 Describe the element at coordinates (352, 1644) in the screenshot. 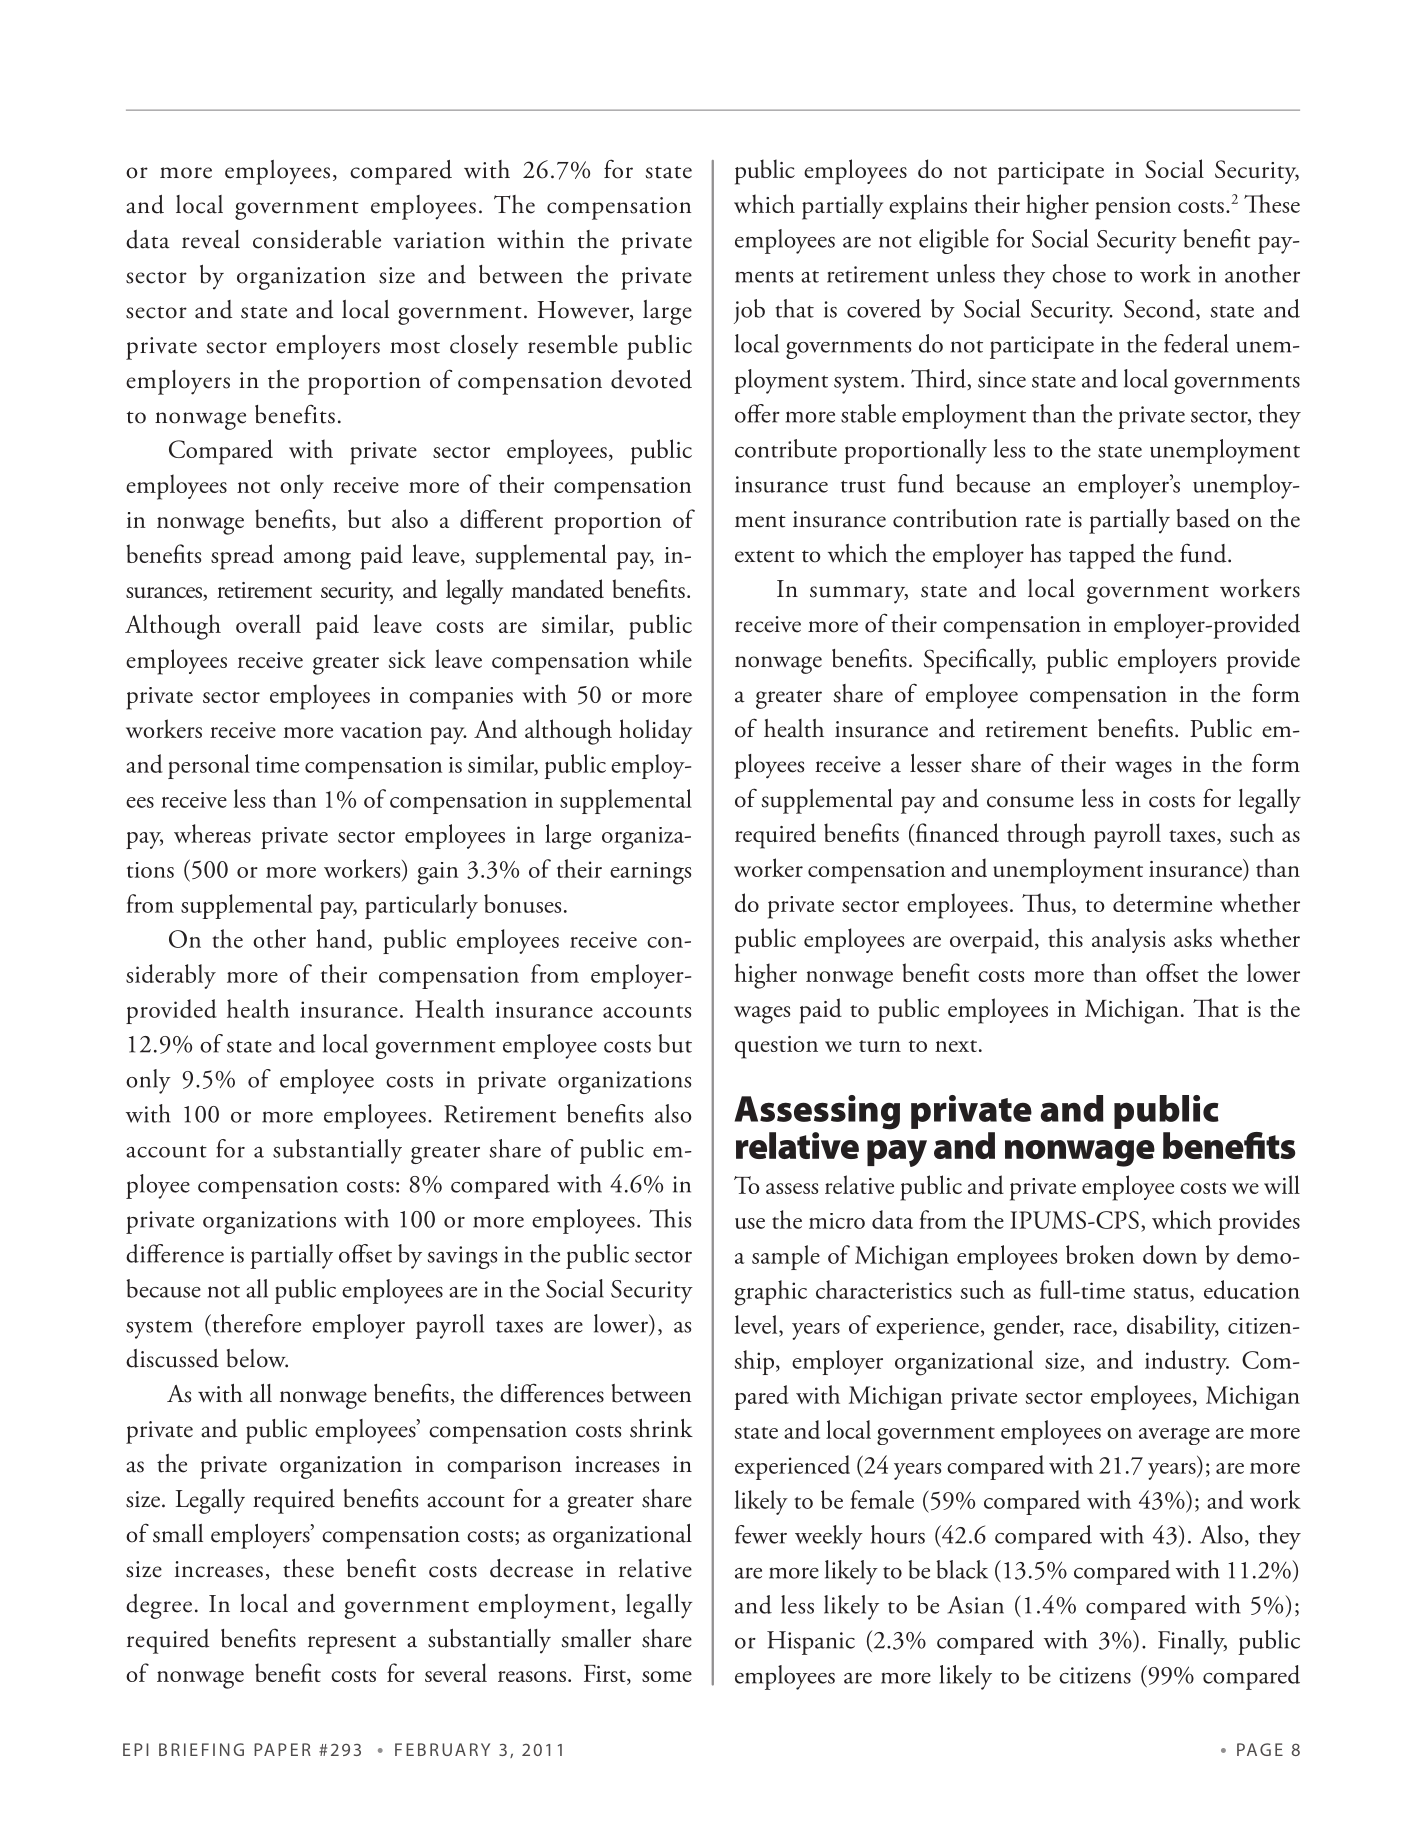

I see `represent` at that location.
